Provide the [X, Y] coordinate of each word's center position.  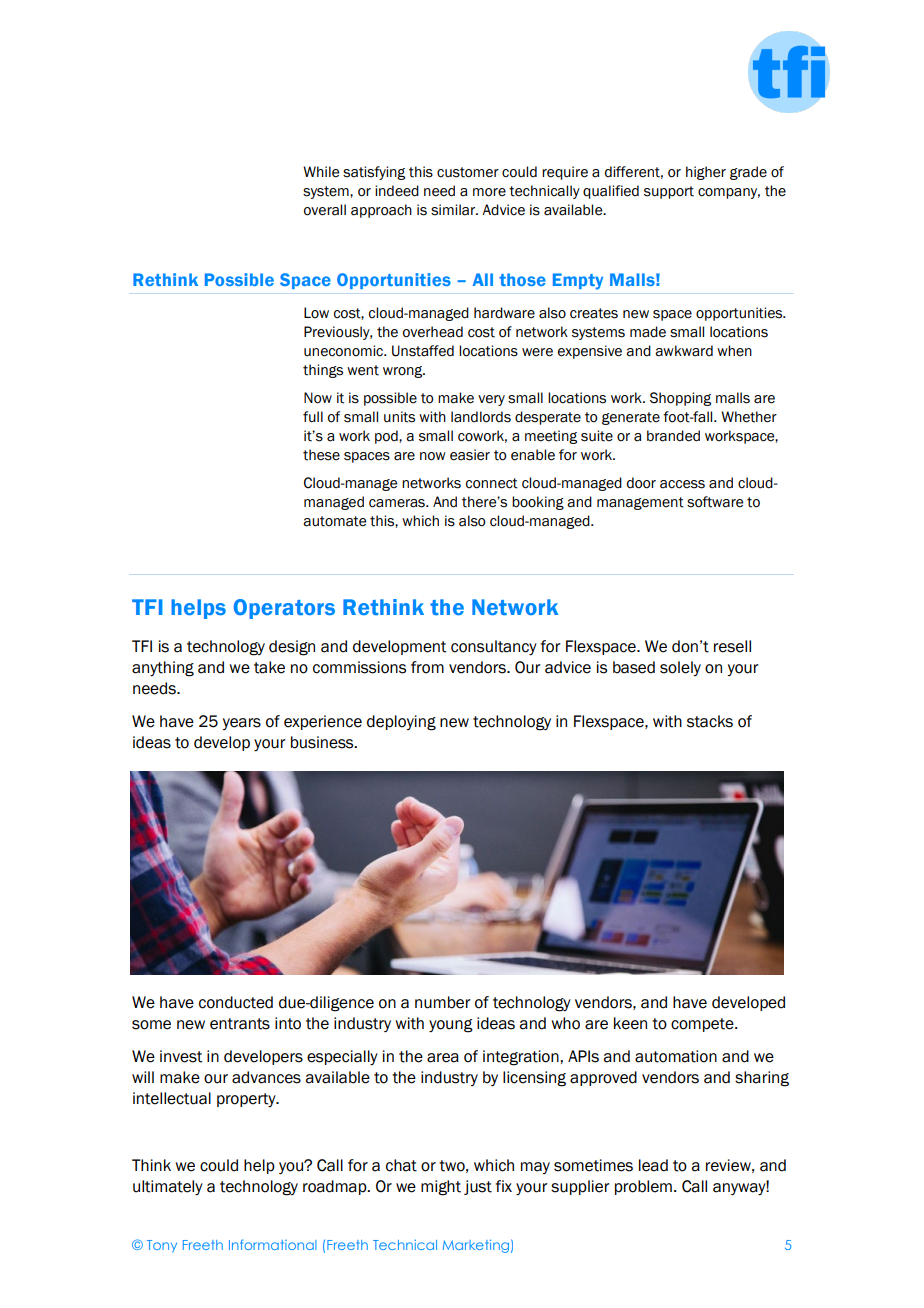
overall [325, 210]
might [441, 1188]
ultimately [168, 1187]
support [669, 192]
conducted [236, 1002]
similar [454, 210]
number [443, 1002]
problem [643, 1187]
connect [492, 483]
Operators [284, 609]
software [715, 502]
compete [703, 1025]
